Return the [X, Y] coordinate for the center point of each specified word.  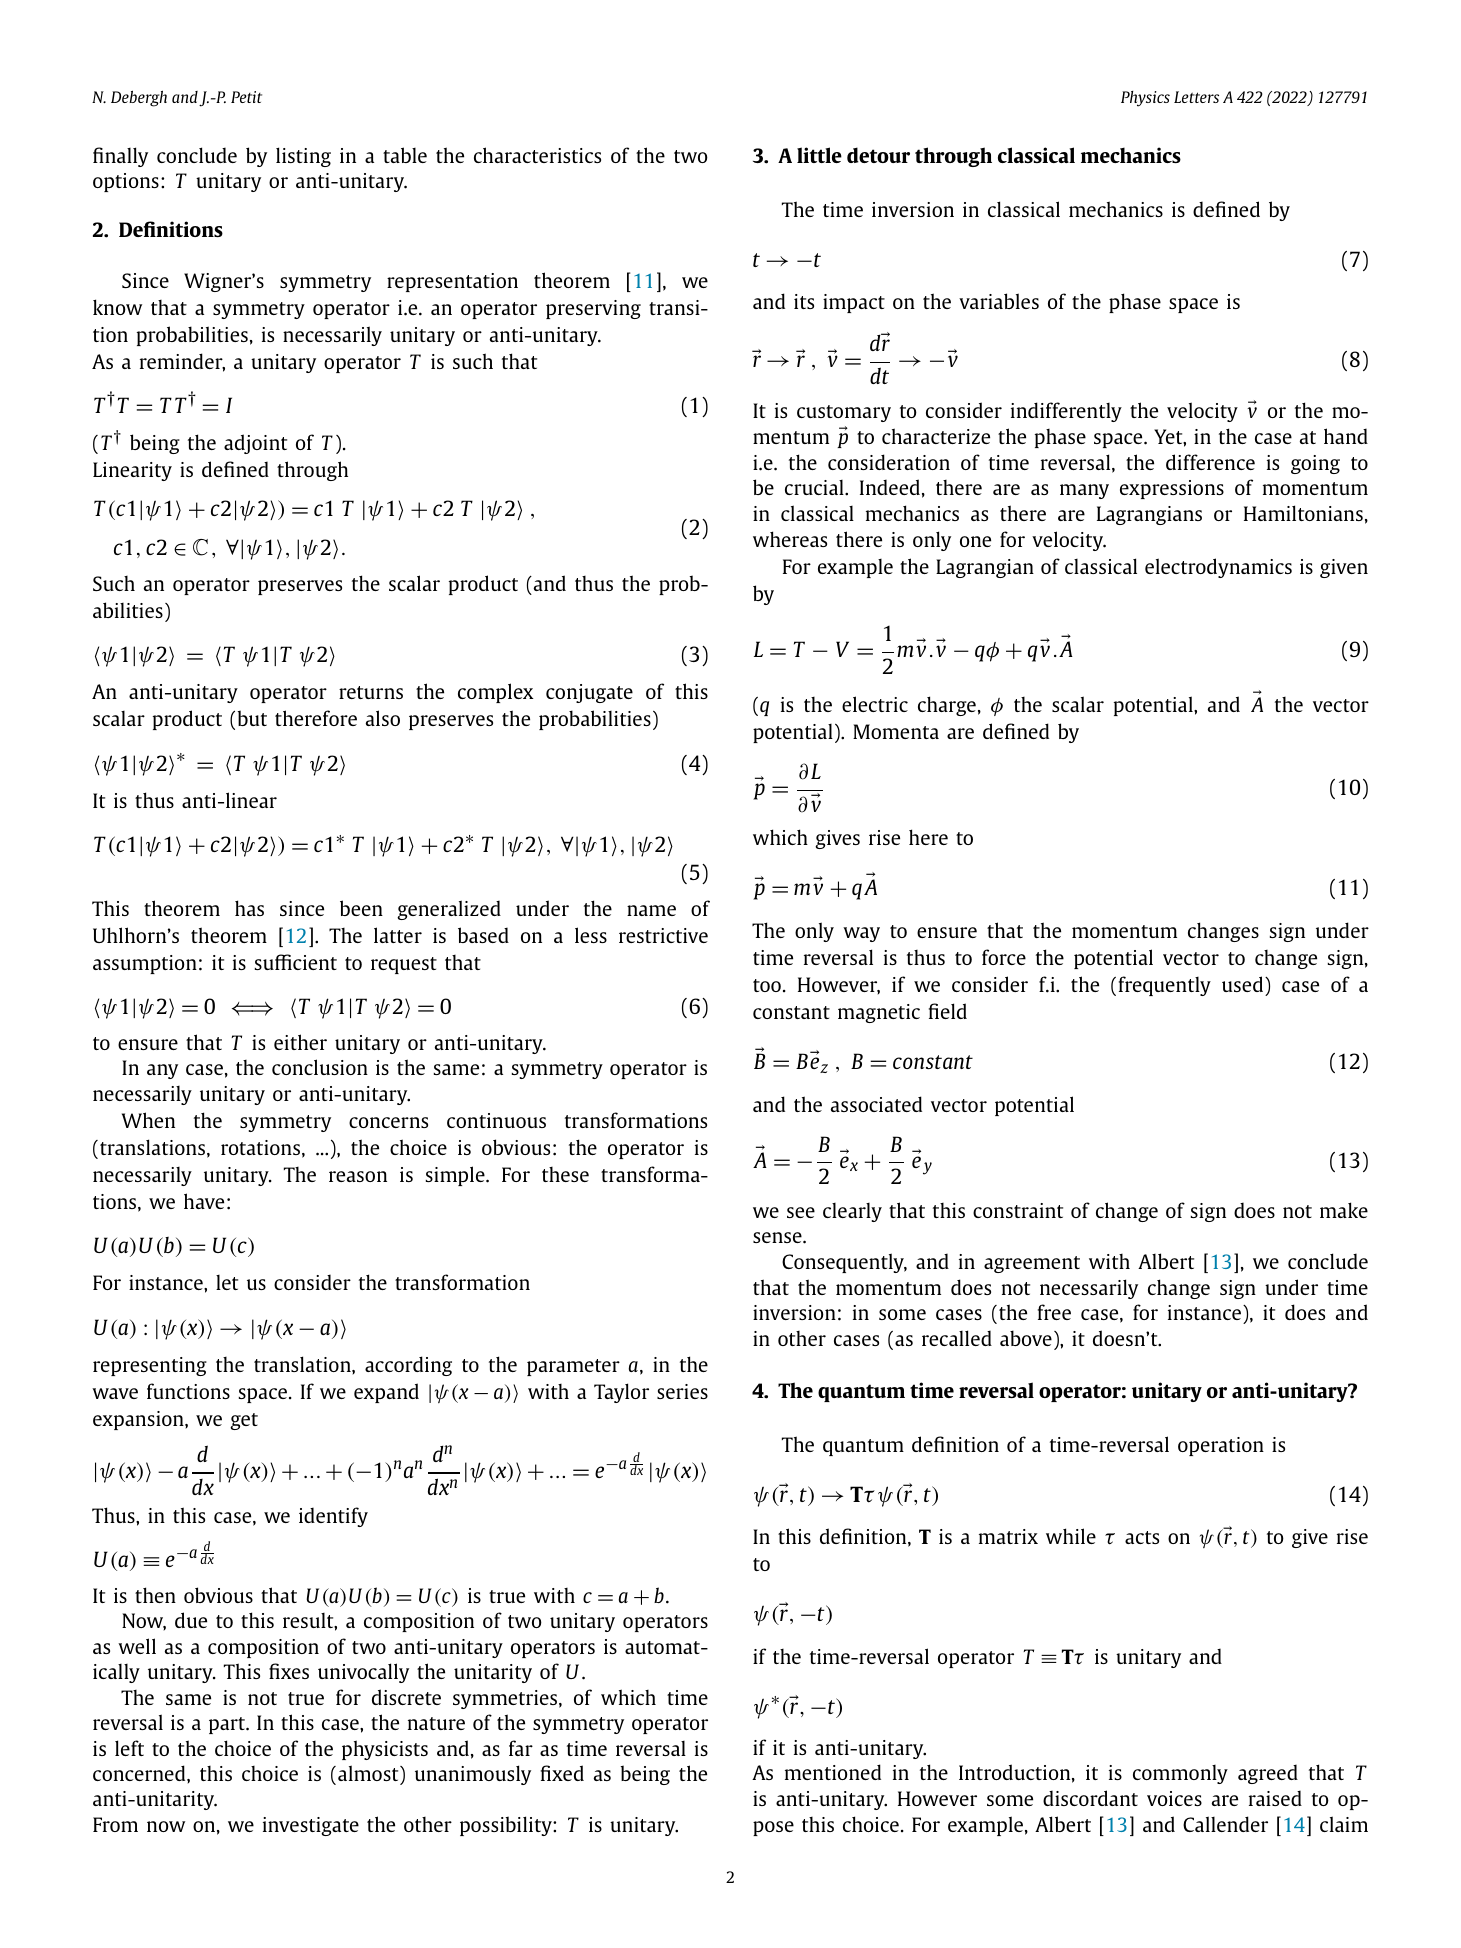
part [228, 1725]
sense [778, 1237]
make [1344, 1210]
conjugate [589, 693]
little [819, 155]
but [252, 718]
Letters [1196, 97]
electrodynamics [1218, 568]
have [204, 1201]
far [521, 1748]
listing [303, 157]
